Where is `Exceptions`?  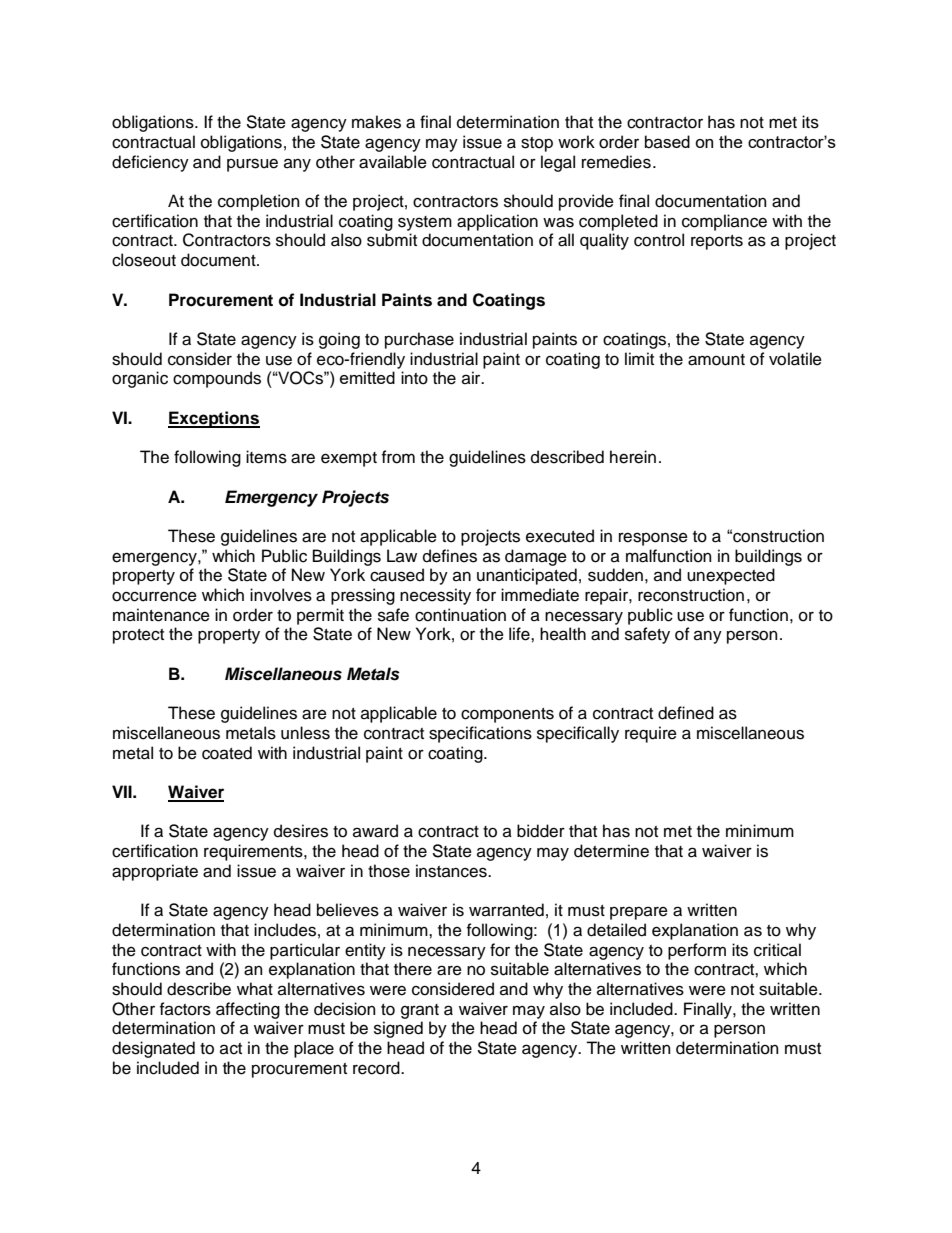 Exceptions is located at coordinates (214, 419).
